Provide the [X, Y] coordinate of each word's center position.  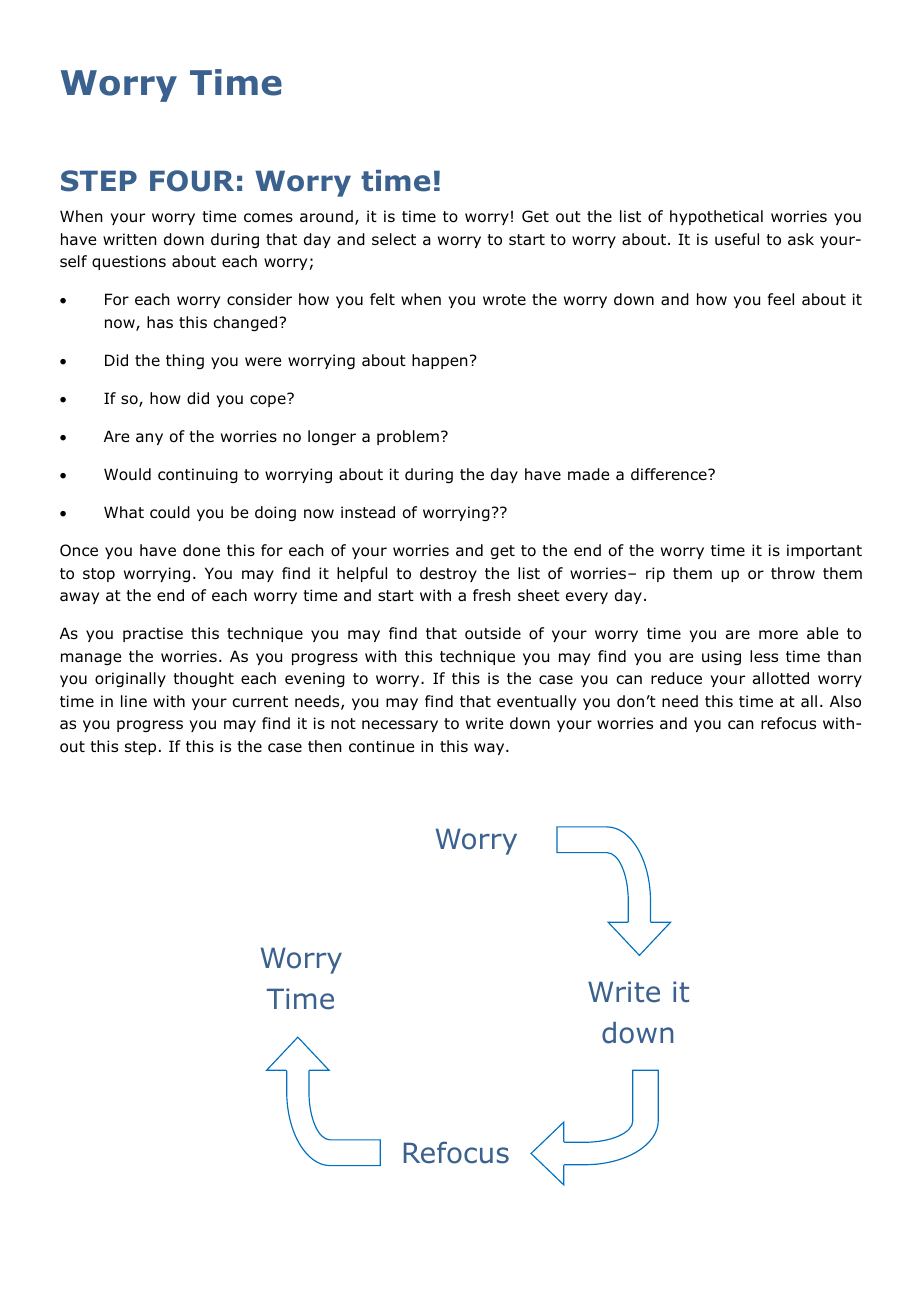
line [134, 701]
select [394, 239]
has [160, 322]
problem [408, 437]
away [79, 598]
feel [781, 299]
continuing [198, 475]
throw [793, 573]
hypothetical [716, 217]
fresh [492, 595]
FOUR [192, 181]
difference [670, 474]
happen [440, 361]
